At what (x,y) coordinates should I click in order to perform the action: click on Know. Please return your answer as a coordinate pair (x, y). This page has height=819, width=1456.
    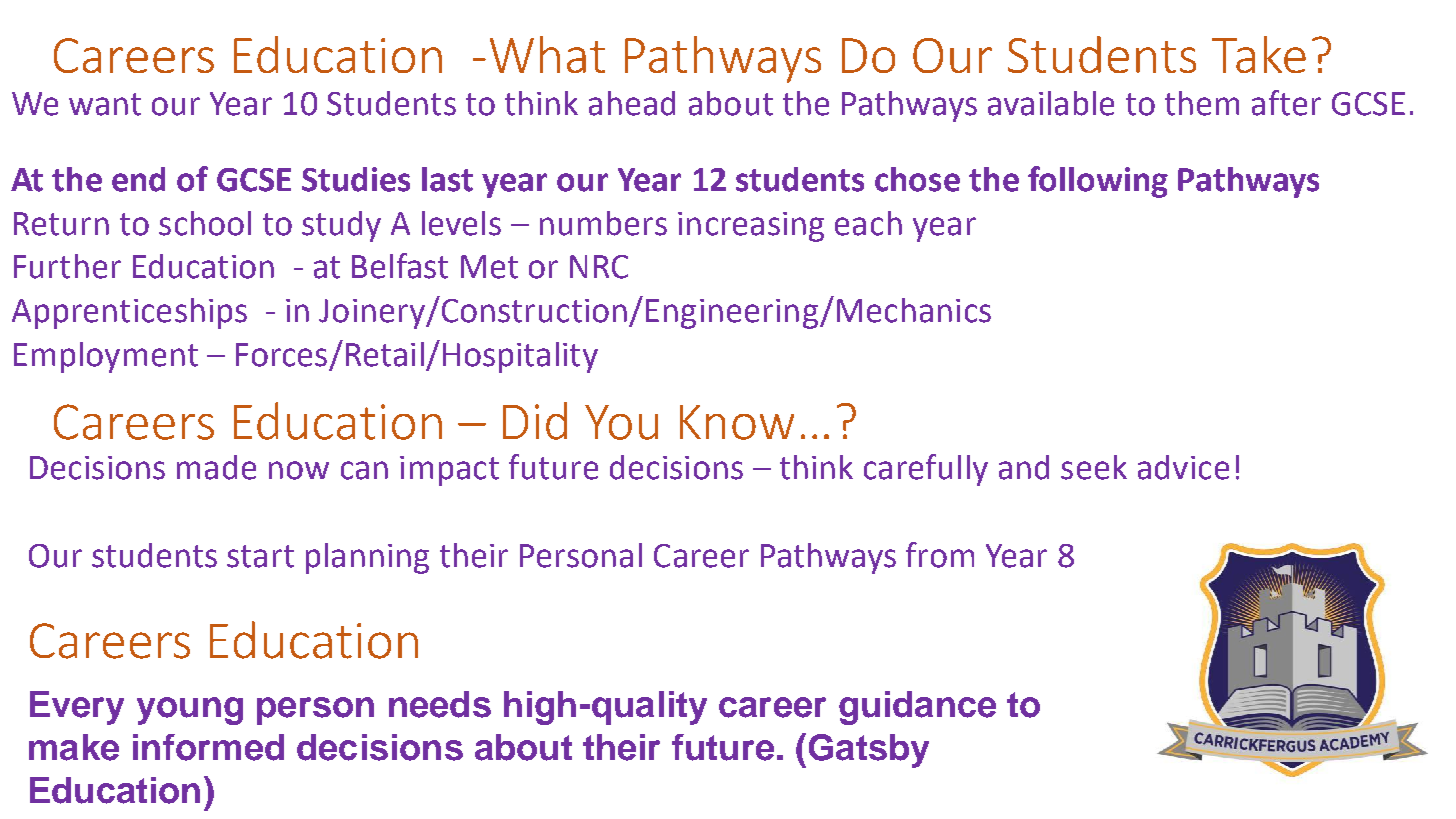
    Looking at the image, I should click on (737, 422).
